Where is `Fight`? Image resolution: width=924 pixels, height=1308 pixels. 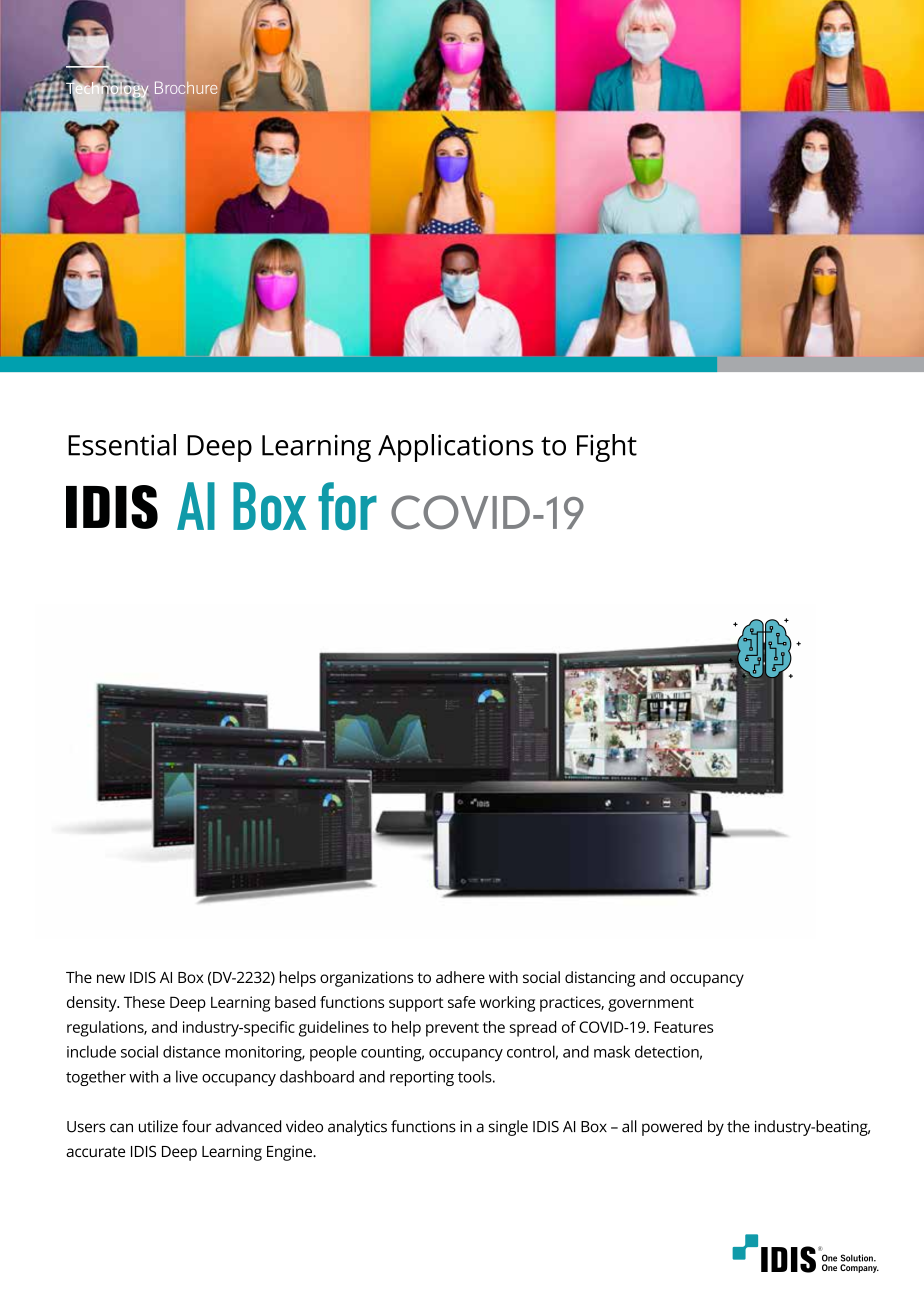 Fight is located at coordinates (607, 448).
